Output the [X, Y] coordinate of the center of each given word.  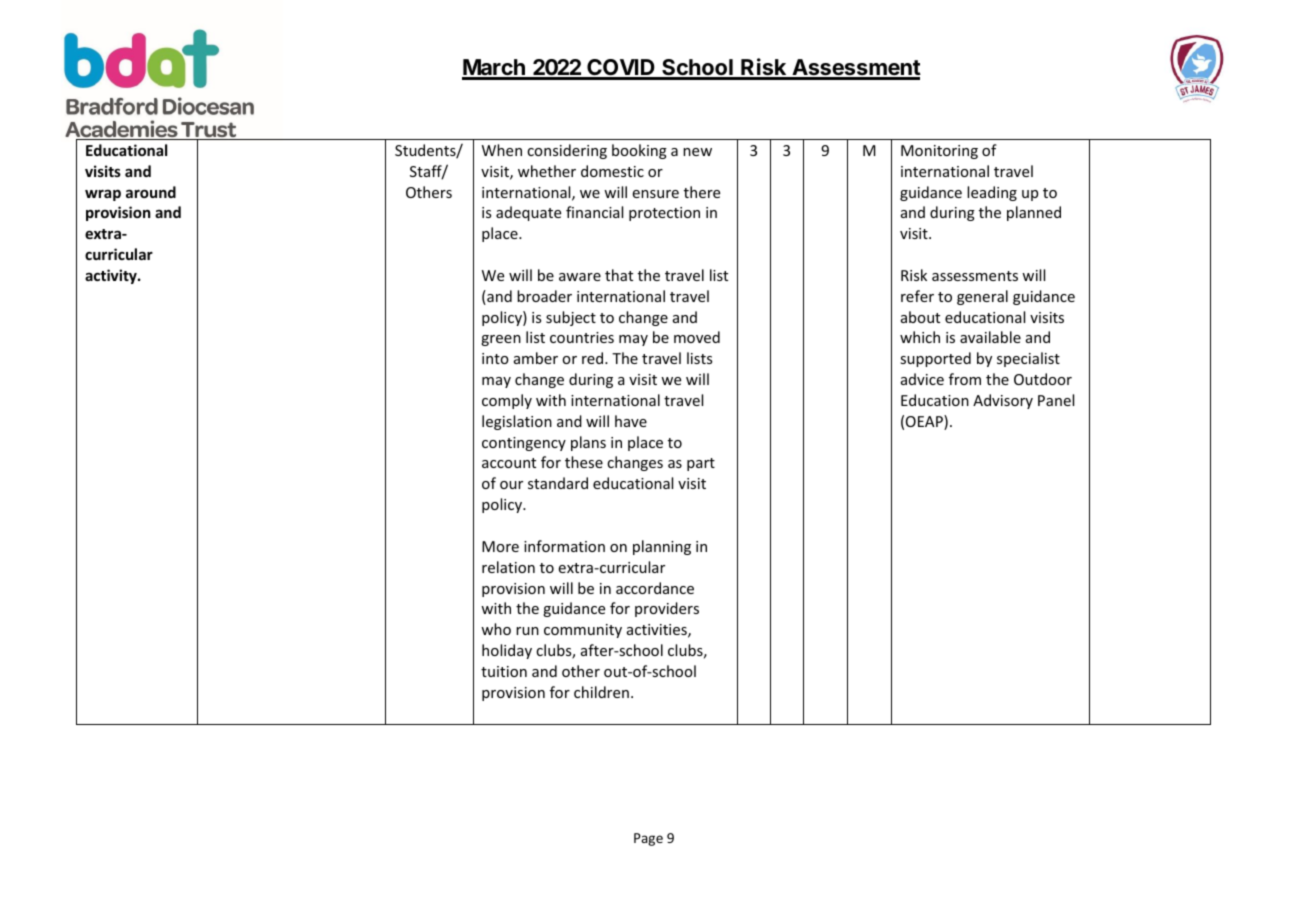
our [511, 485]
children [601, 692]
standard [558, 483]
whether [547, 171]
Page [648, 839]
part [701, 464]
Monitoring [939, 152]
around [151, 192]
